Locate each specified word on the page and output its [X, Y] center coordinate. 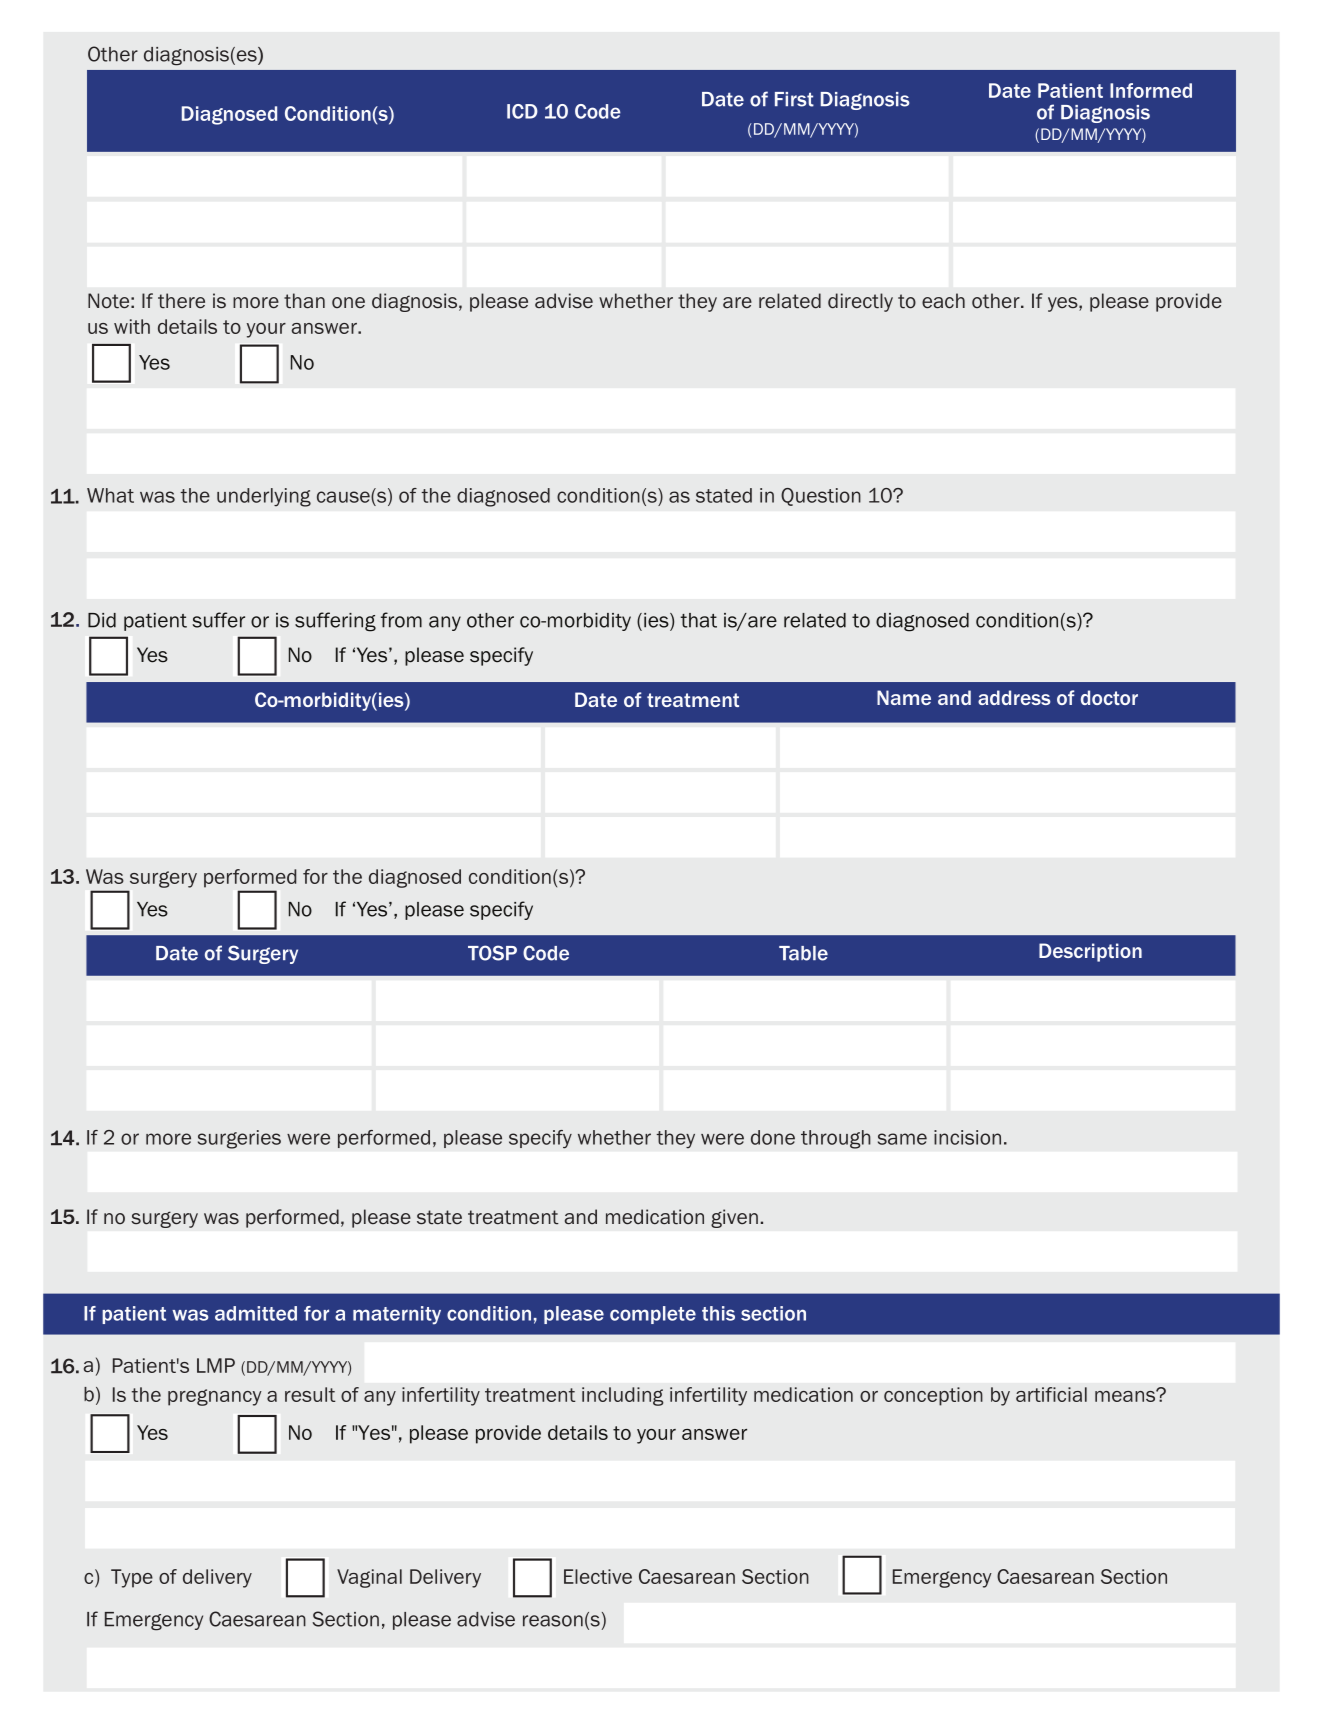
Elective [598, 1576]
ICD [522, 111]
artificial [1051, 1394]
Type [132, 1578]
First [794, 99]
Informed [1151, 90]
